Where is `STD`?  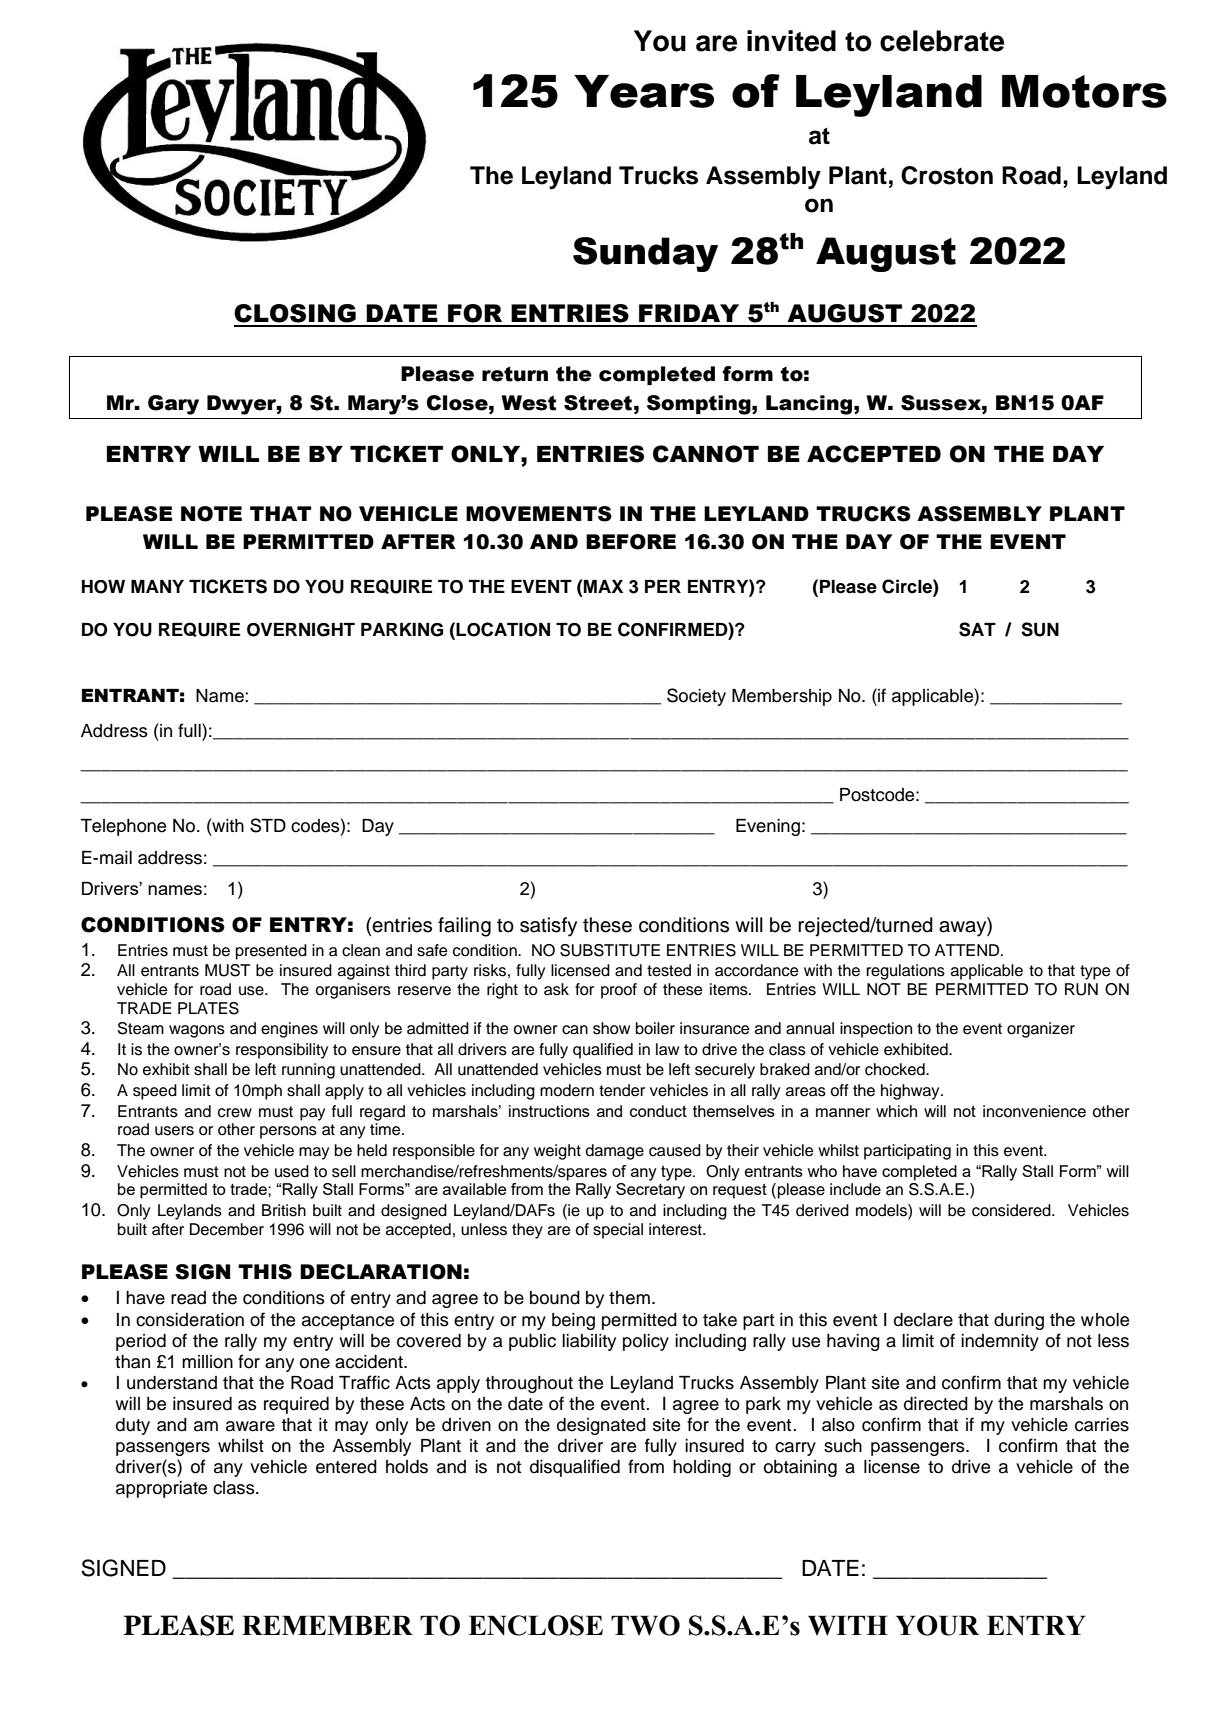
STD is located at coordinates (268, 825).
